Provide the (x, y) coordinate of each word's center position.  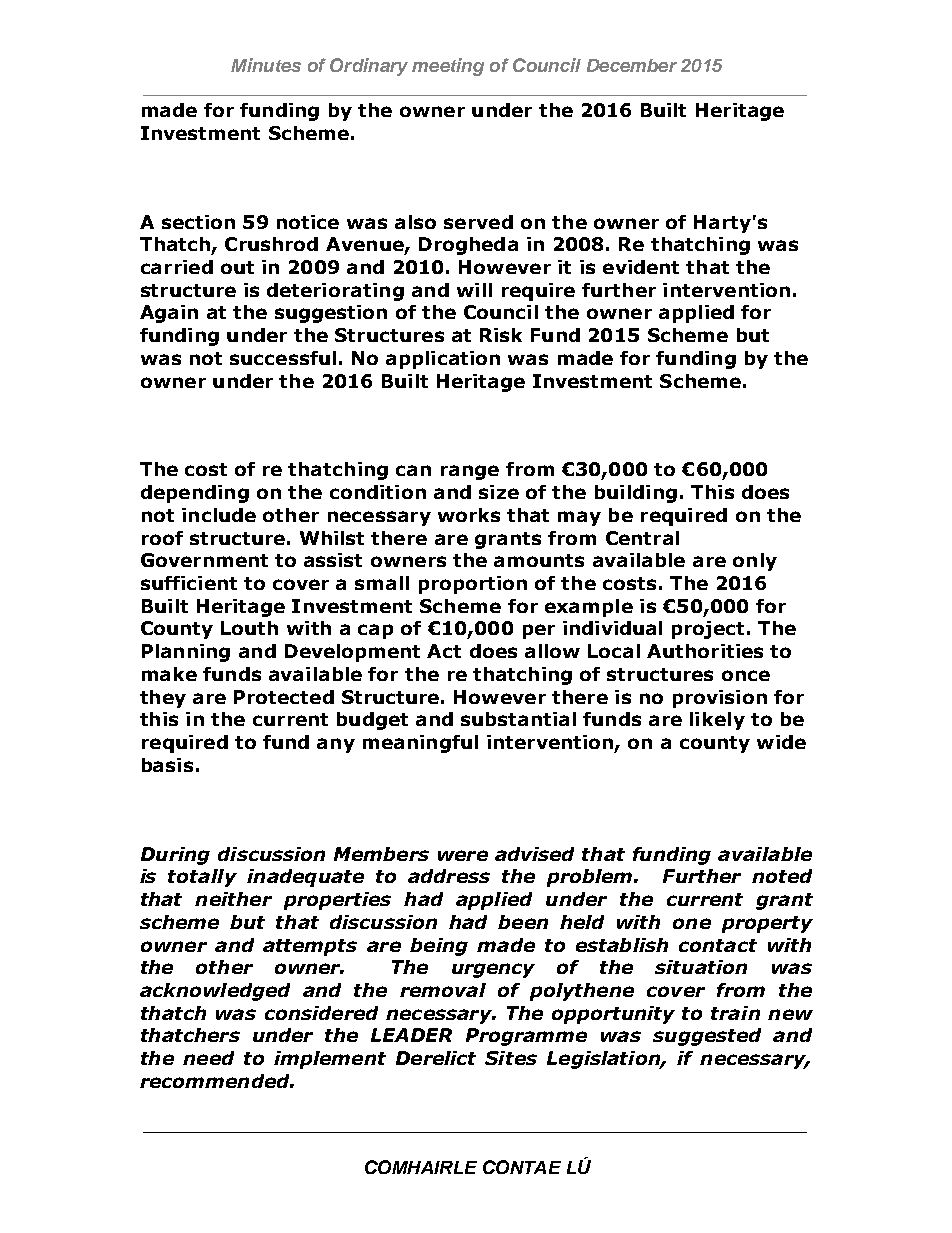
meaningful (420, 744)
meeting (448, 67)
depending (195, 494)
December (632, 65)
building (636, 494)
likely (717, 721)
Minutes (266, 65)
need (208, 1058)
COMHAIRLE (421, 1167)
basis (167, 765)
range (470, 472)
